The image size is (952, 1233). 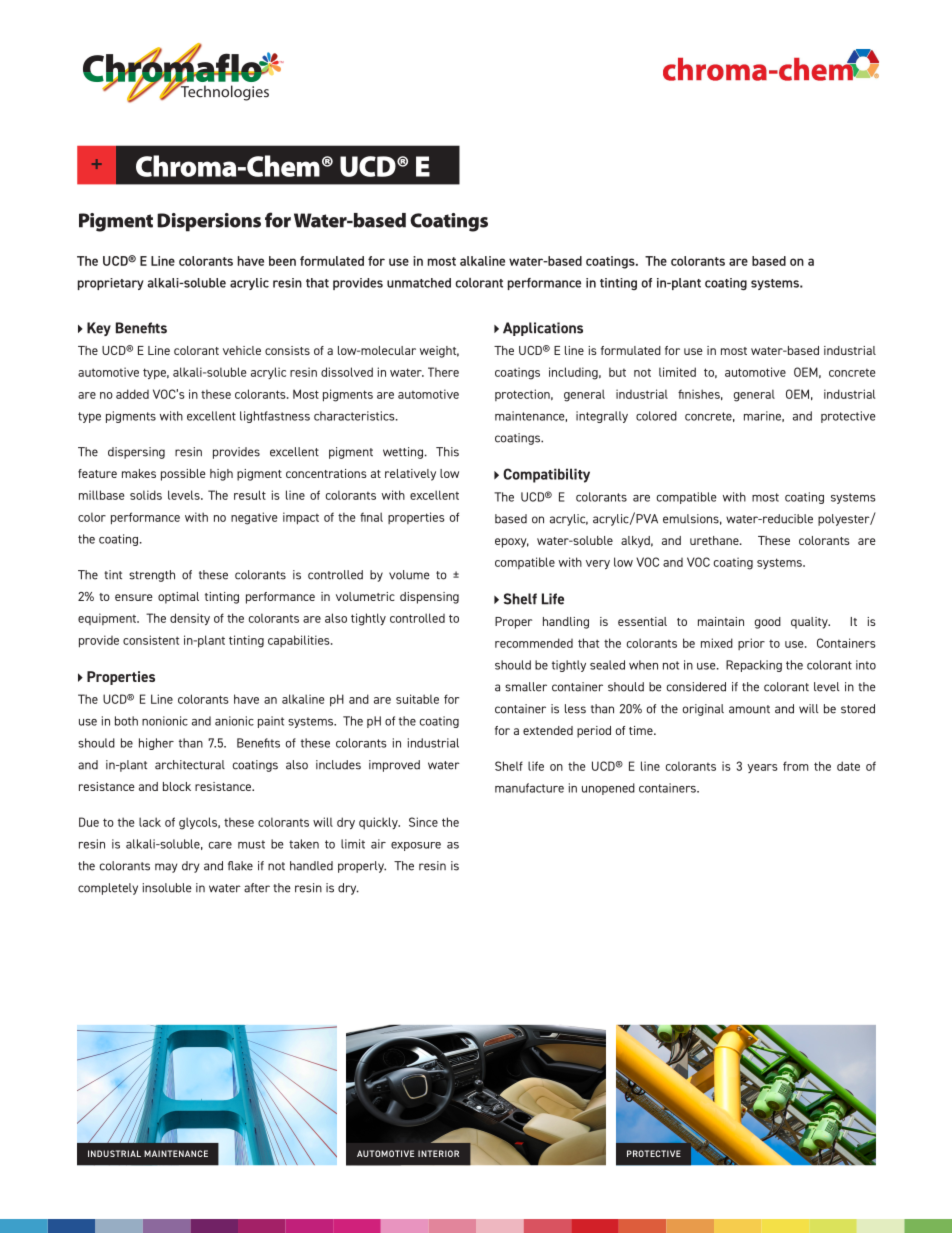 What do you see at coordinates (617, 372) in the screenshot?
I see `but` at bounding box center [617, 372].
